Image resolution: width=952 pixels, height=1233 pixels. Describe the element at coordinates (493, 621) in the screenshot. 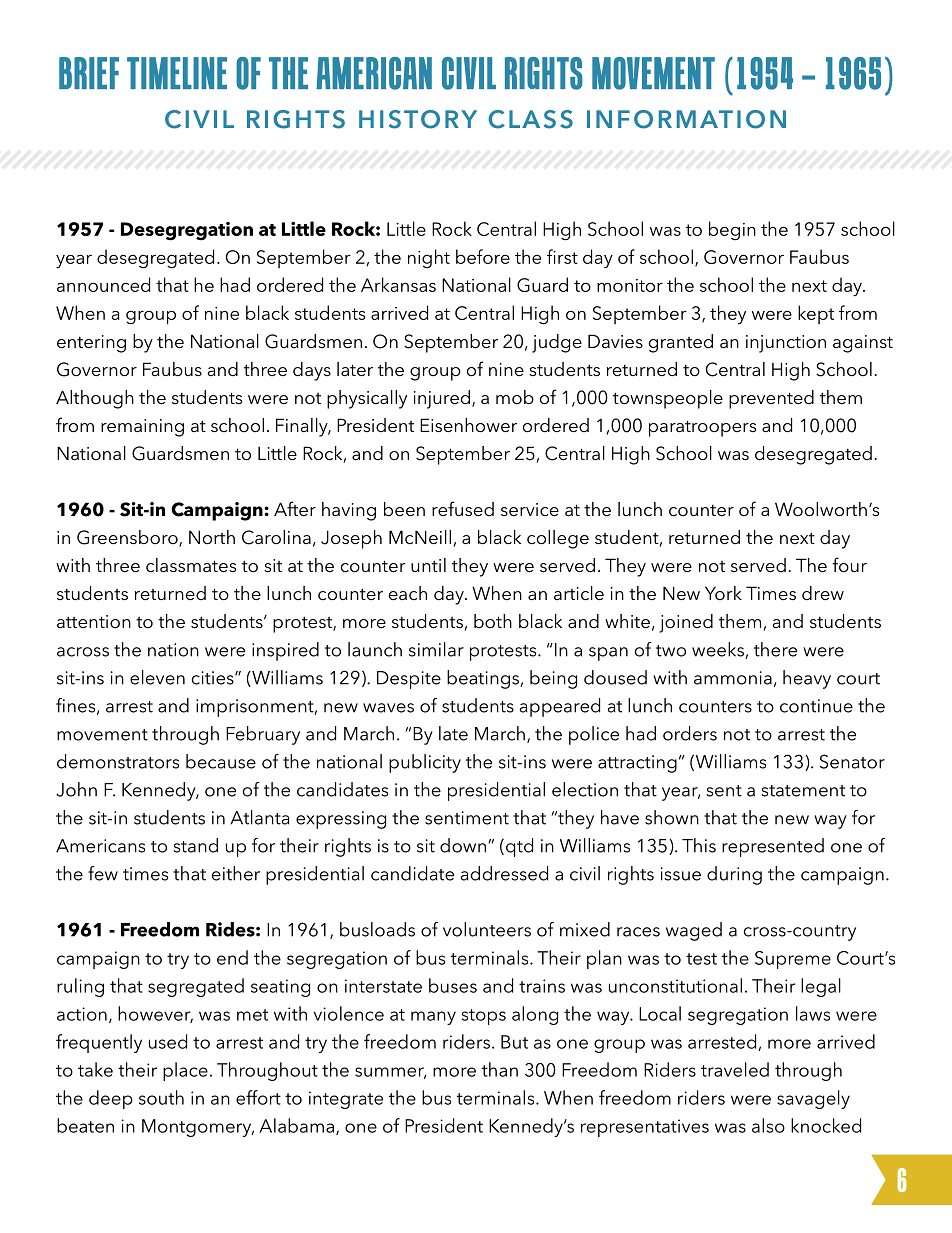

I see `both` at that location.
